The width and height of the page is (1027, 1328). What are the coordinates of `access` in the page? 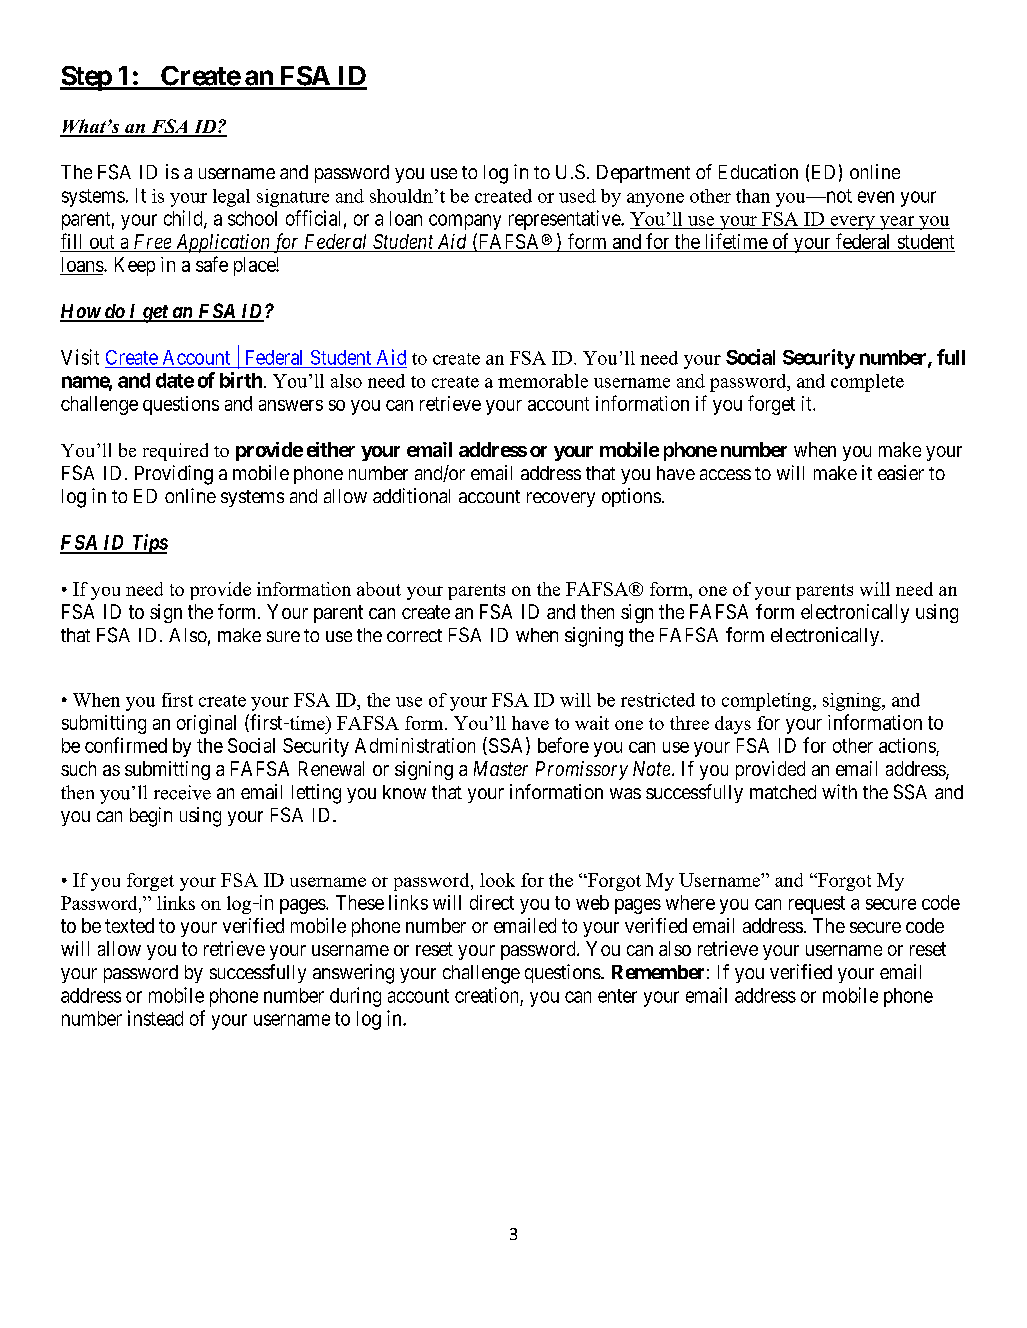 It's located at (725, 474).
